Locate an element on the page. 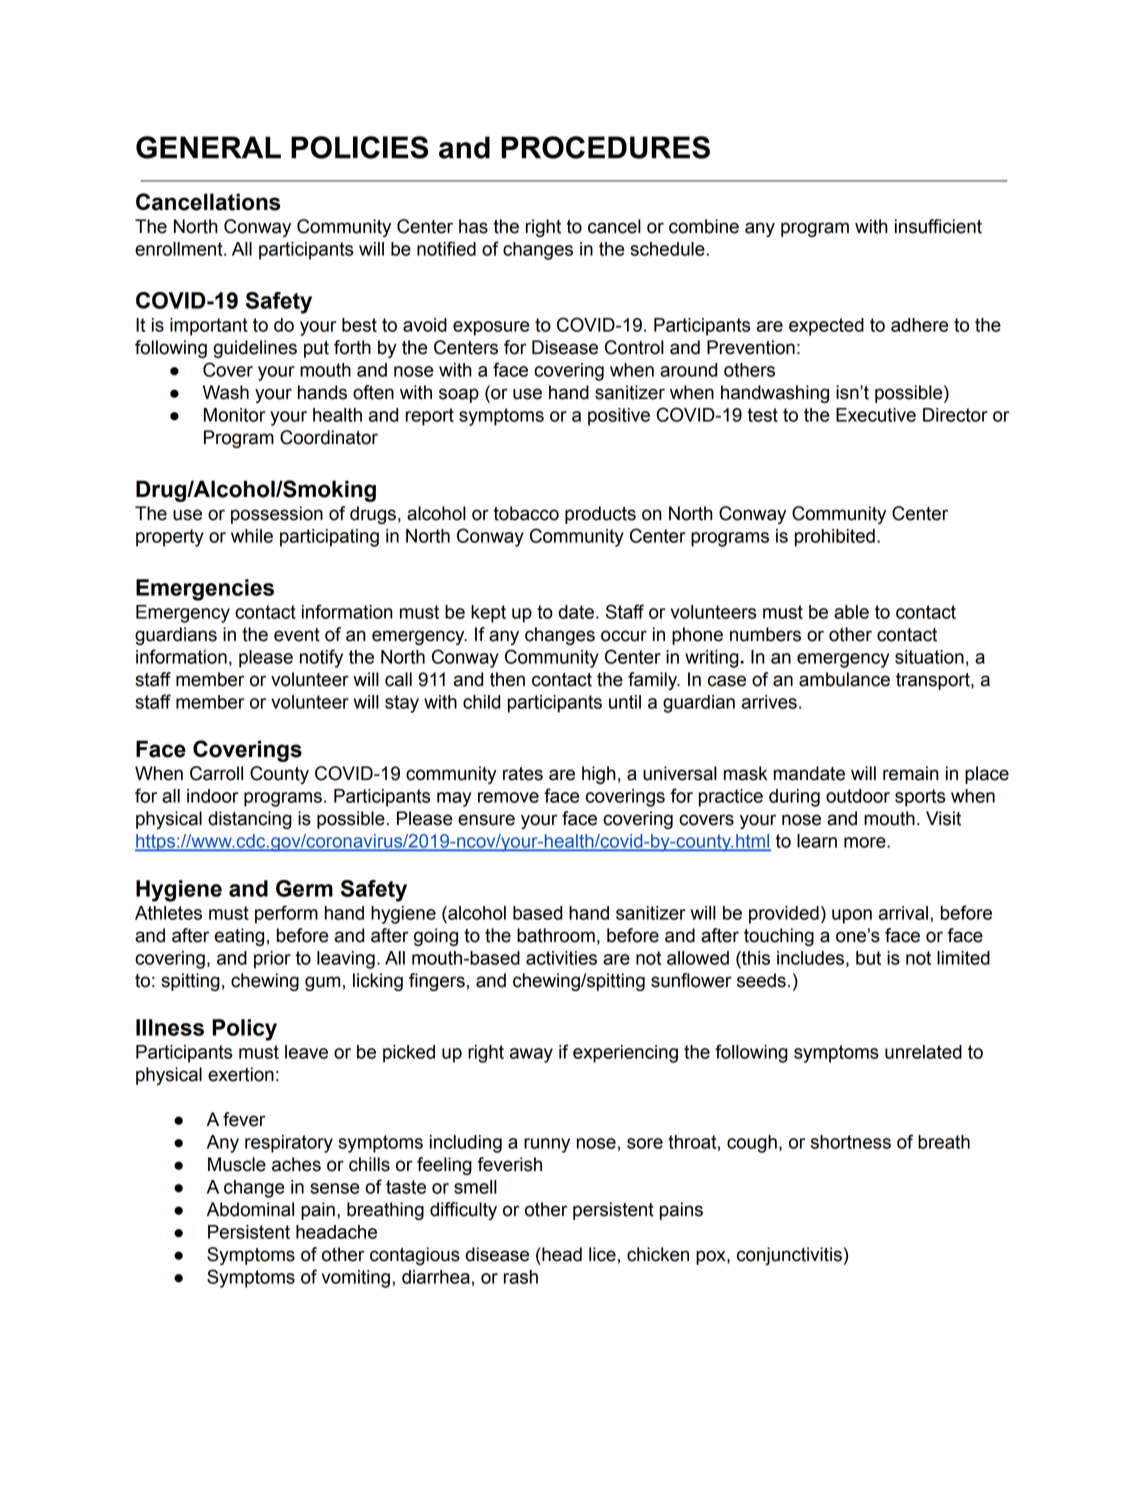  conjunctivitis is located at coordinates (789, 1256).
